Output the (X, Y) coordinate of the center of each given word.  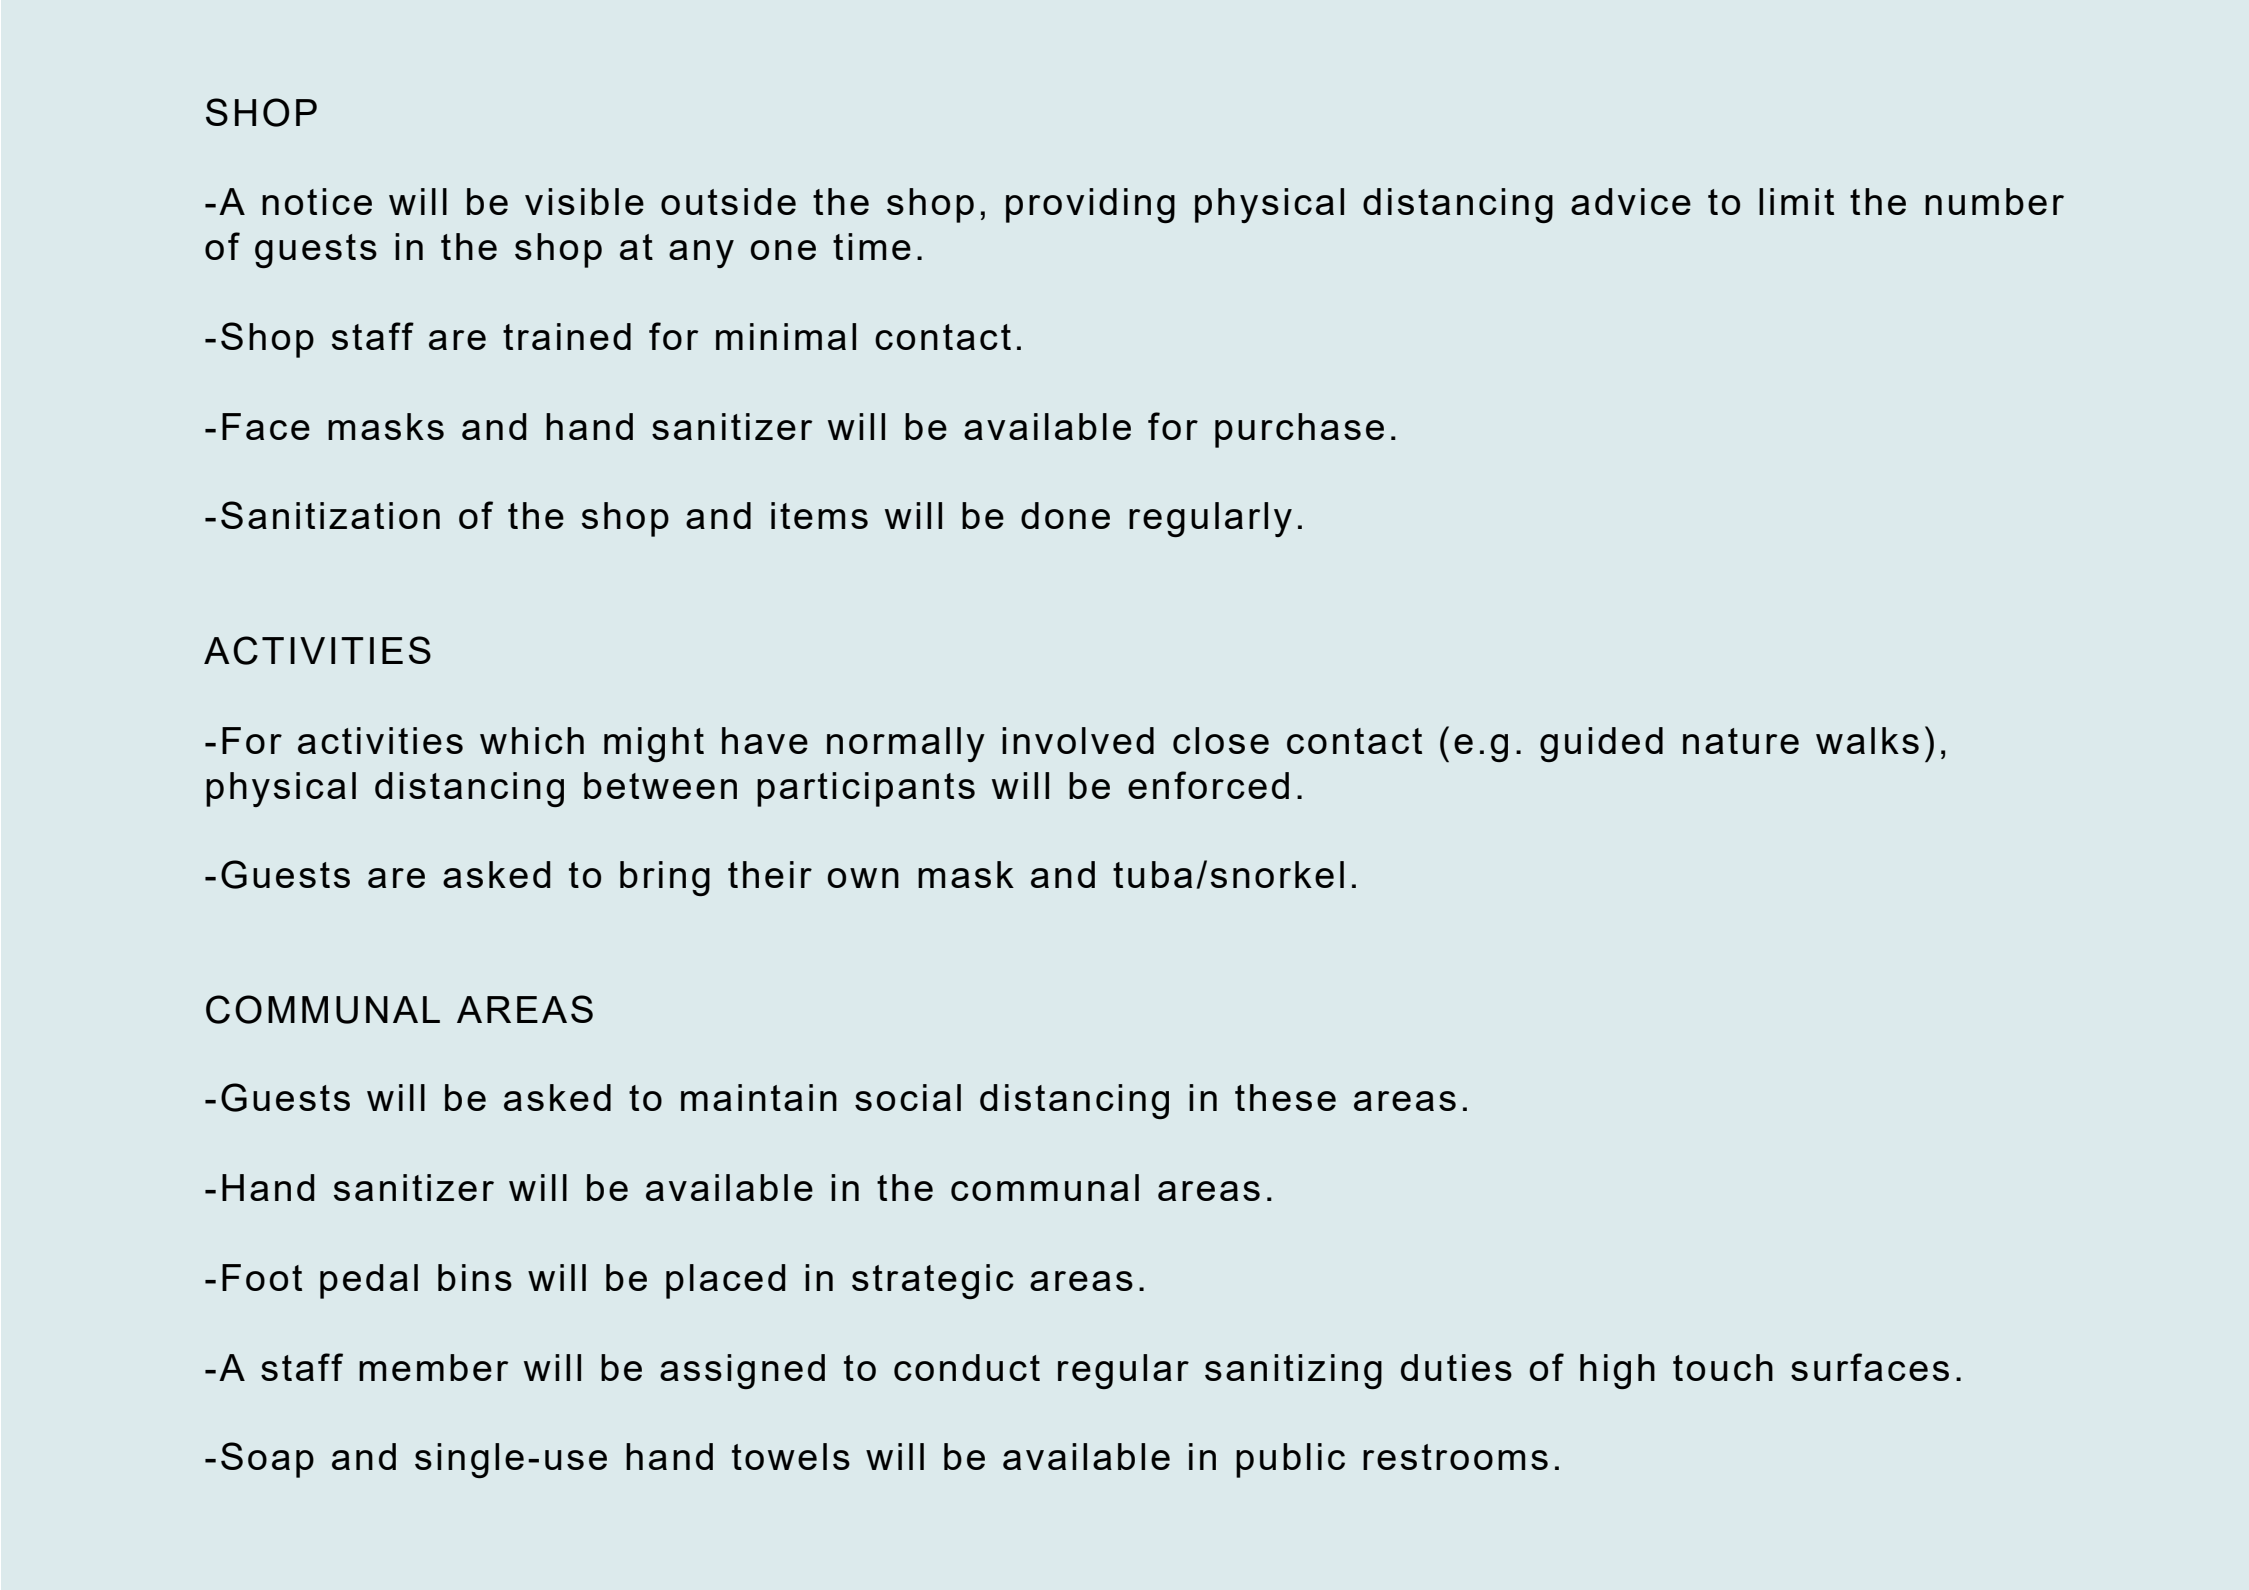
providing (1090, 205)
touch (1723, 1367)
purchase (1299, 430)
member (434, 1367)
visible (584, 201)
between (660, 785)
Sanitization (330, 515)
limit (1796, 201)
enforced (1208, 785)
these (1285, 1097)
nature (1741, 741)
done (1065, 515)
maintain (759, 1097)
